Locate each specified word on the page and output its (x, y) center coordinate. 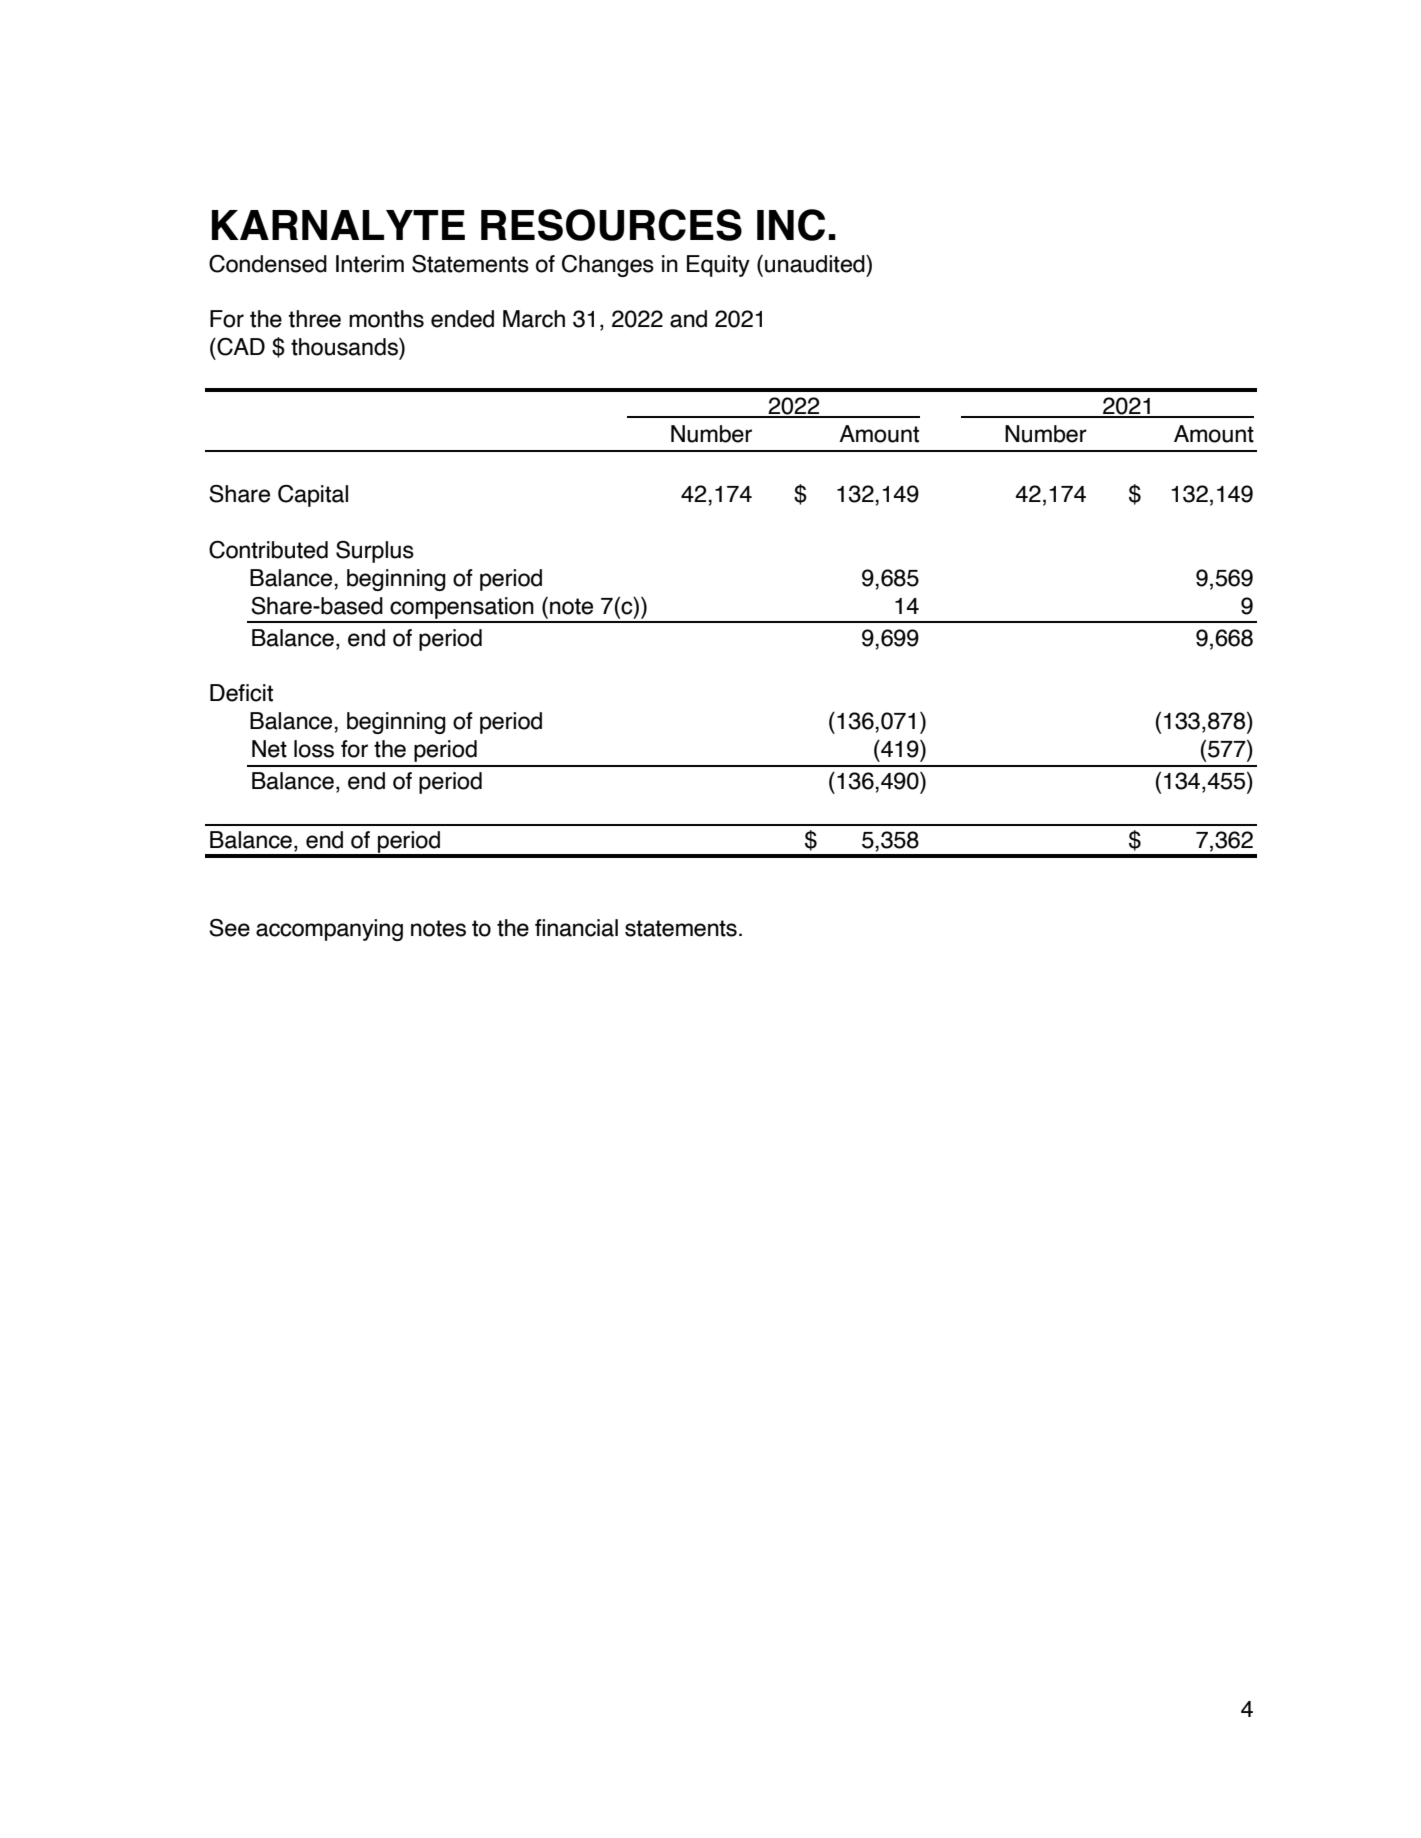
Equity (718, 266)
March (534, 319)
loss (314, 749)
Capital (313, 496)
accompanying (329, 930)
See (229, 928)
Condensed (268, 264)
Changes (608, 266)
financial (576, 928)
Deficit (241, 693)
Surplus (375, 552)
